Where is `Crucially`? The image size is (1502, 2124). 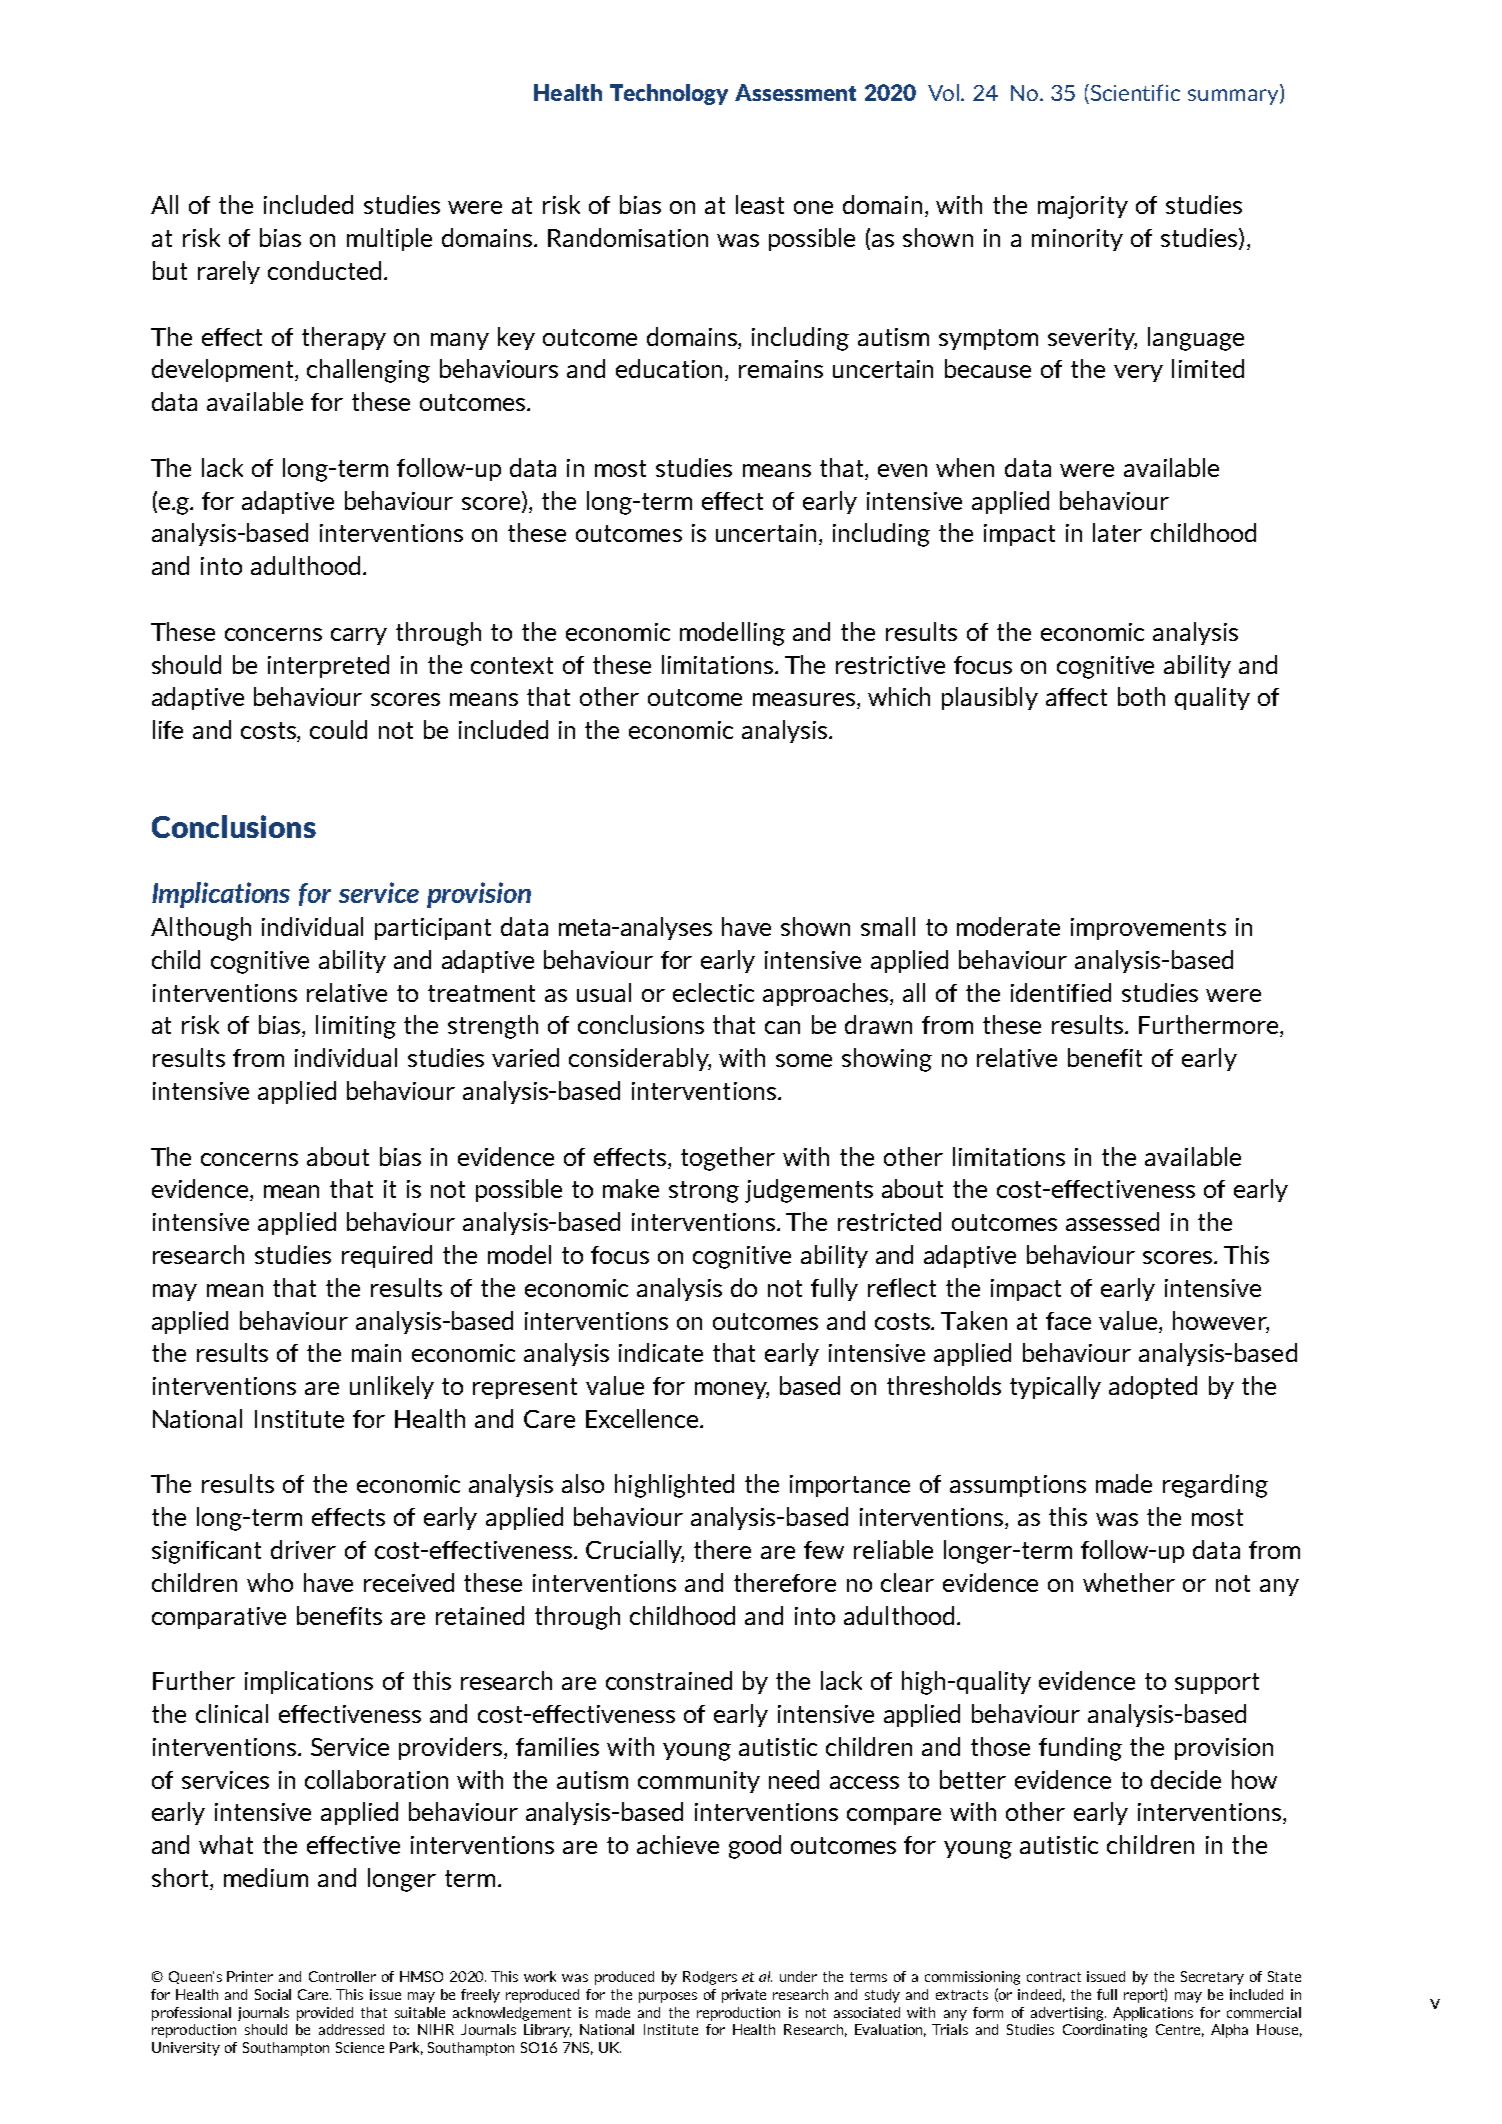 Crucially is located at coordinates (635, 1551).
